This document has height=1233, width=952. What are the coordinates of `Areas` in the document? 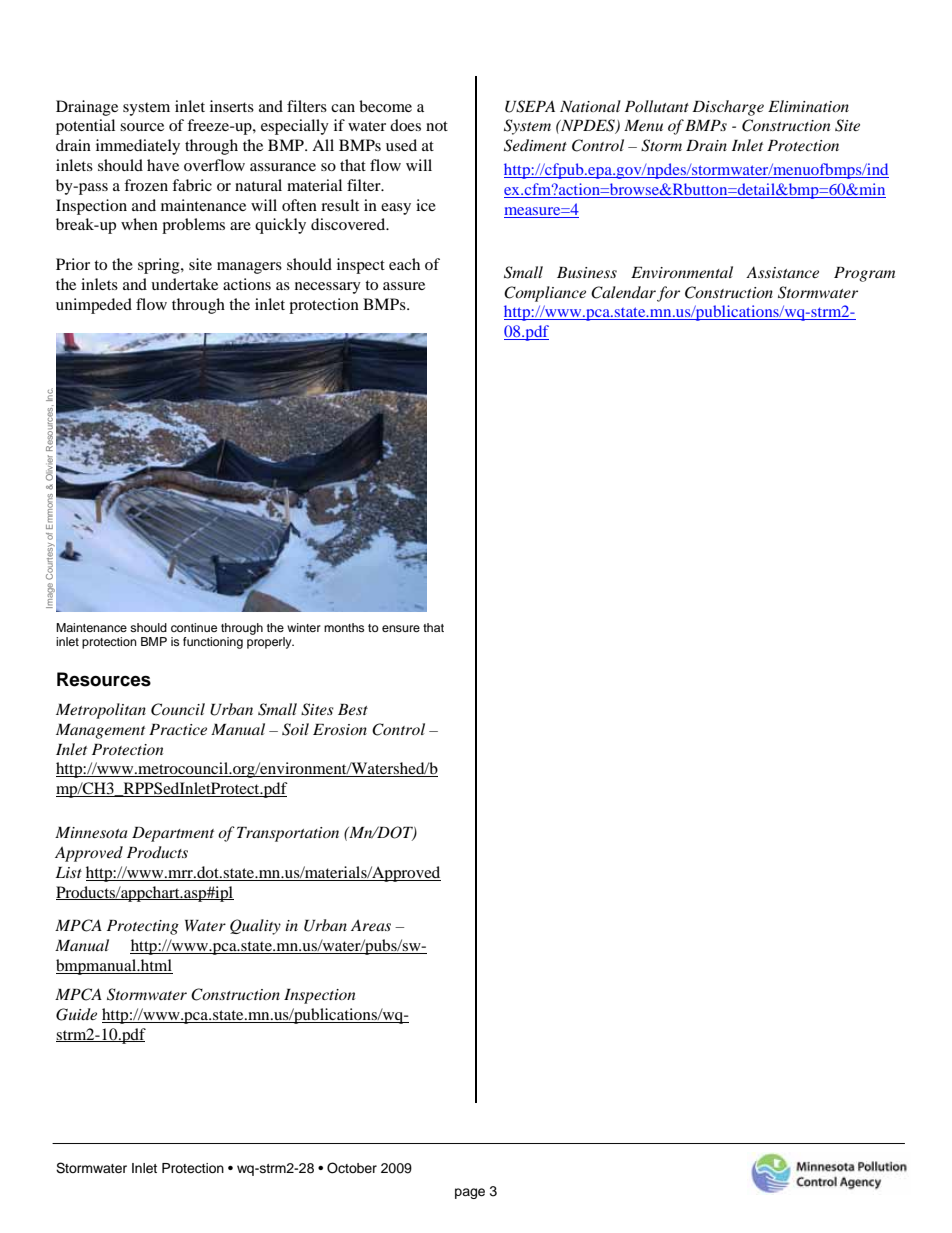 It's located at (371, 925).
